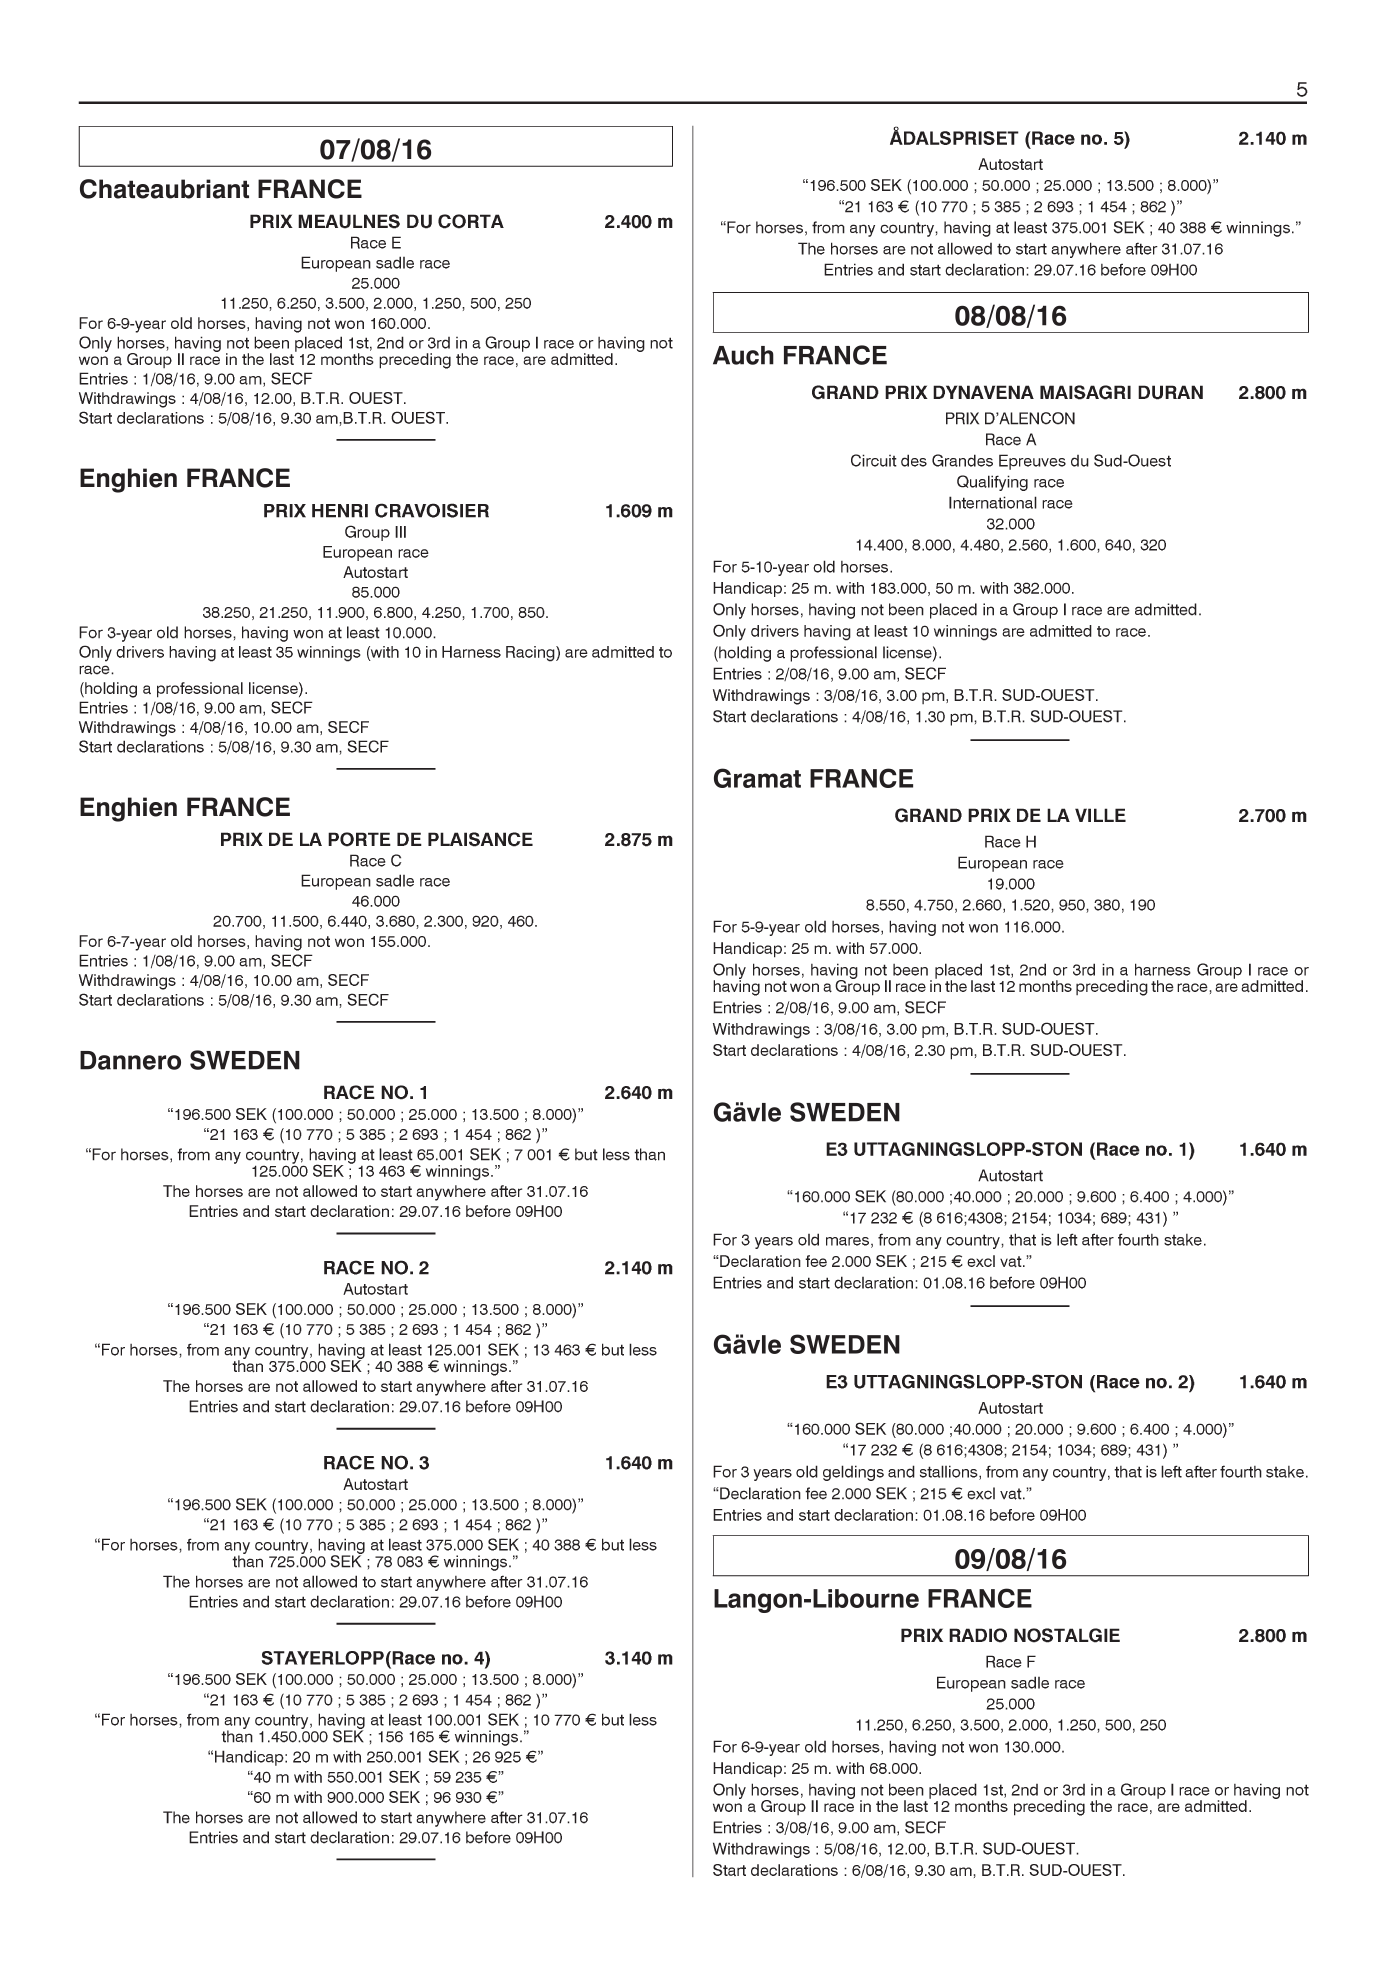  I want to click on stallions, so click(950, 1472).
